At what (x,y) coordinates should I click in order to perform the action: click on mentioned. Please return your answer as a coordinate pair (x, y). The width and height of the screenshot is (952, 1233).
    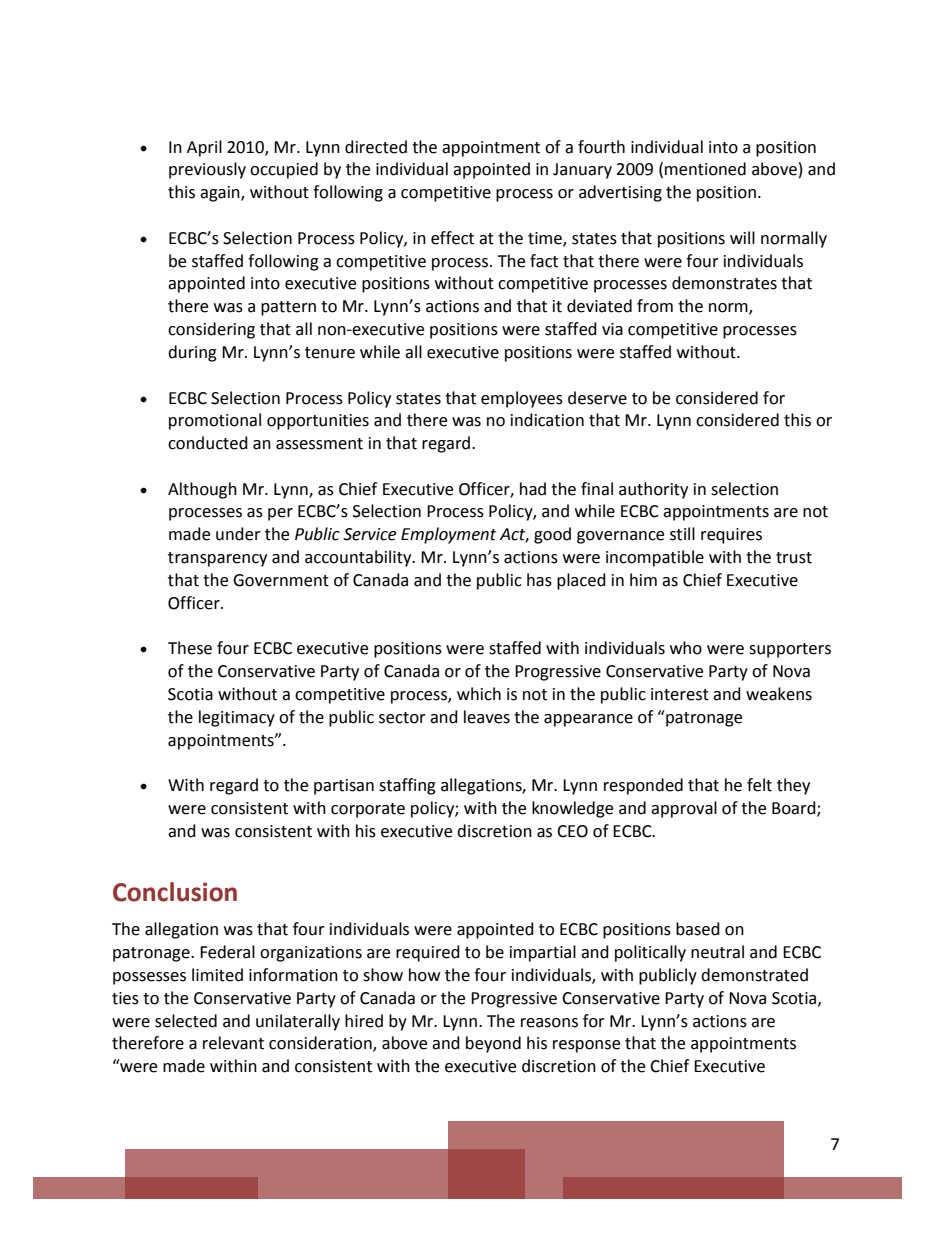
    Looking at the image, I should click on (705, 169).
